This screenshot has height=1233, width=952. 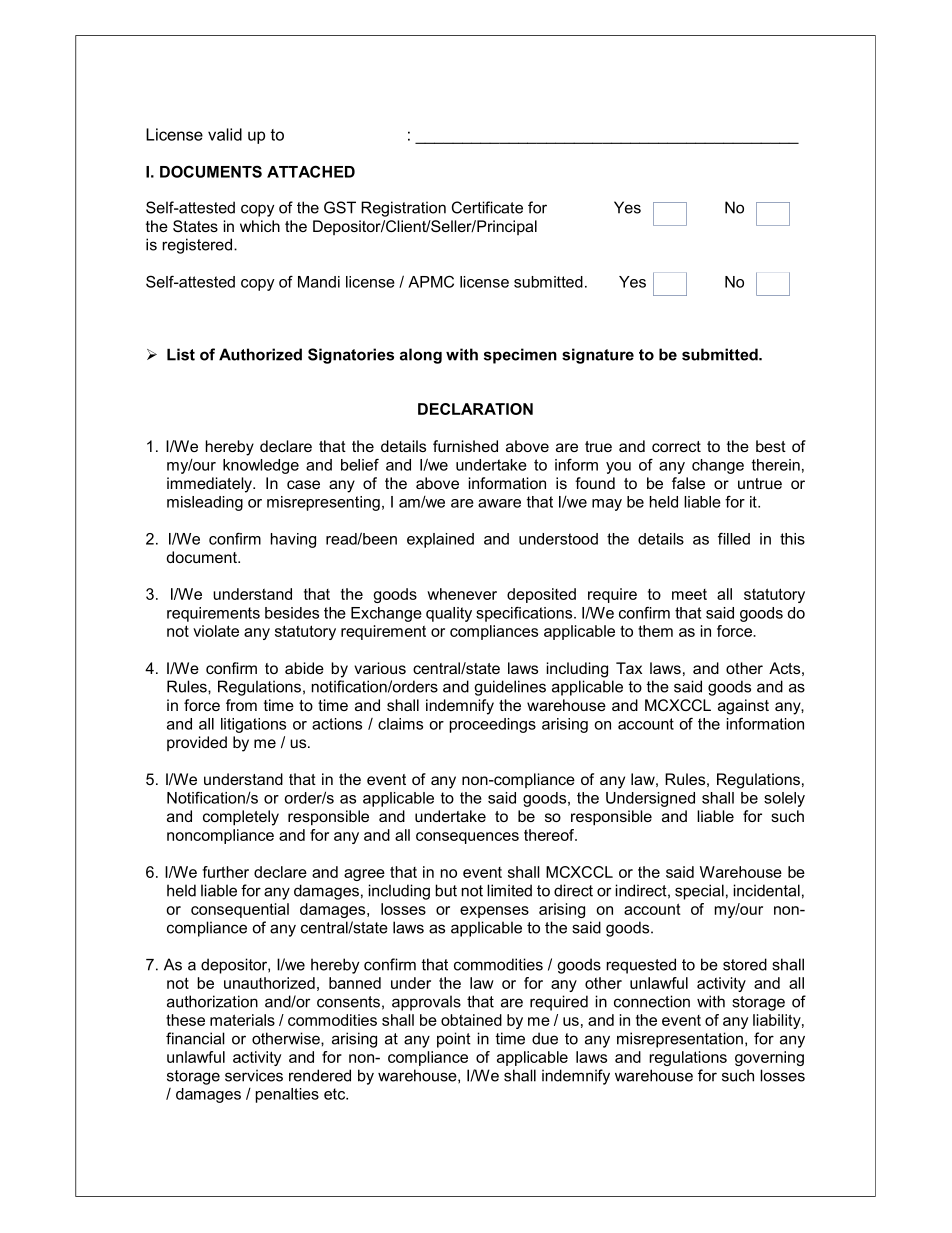 I want to click on governing, so click(x=769, y=1058).
